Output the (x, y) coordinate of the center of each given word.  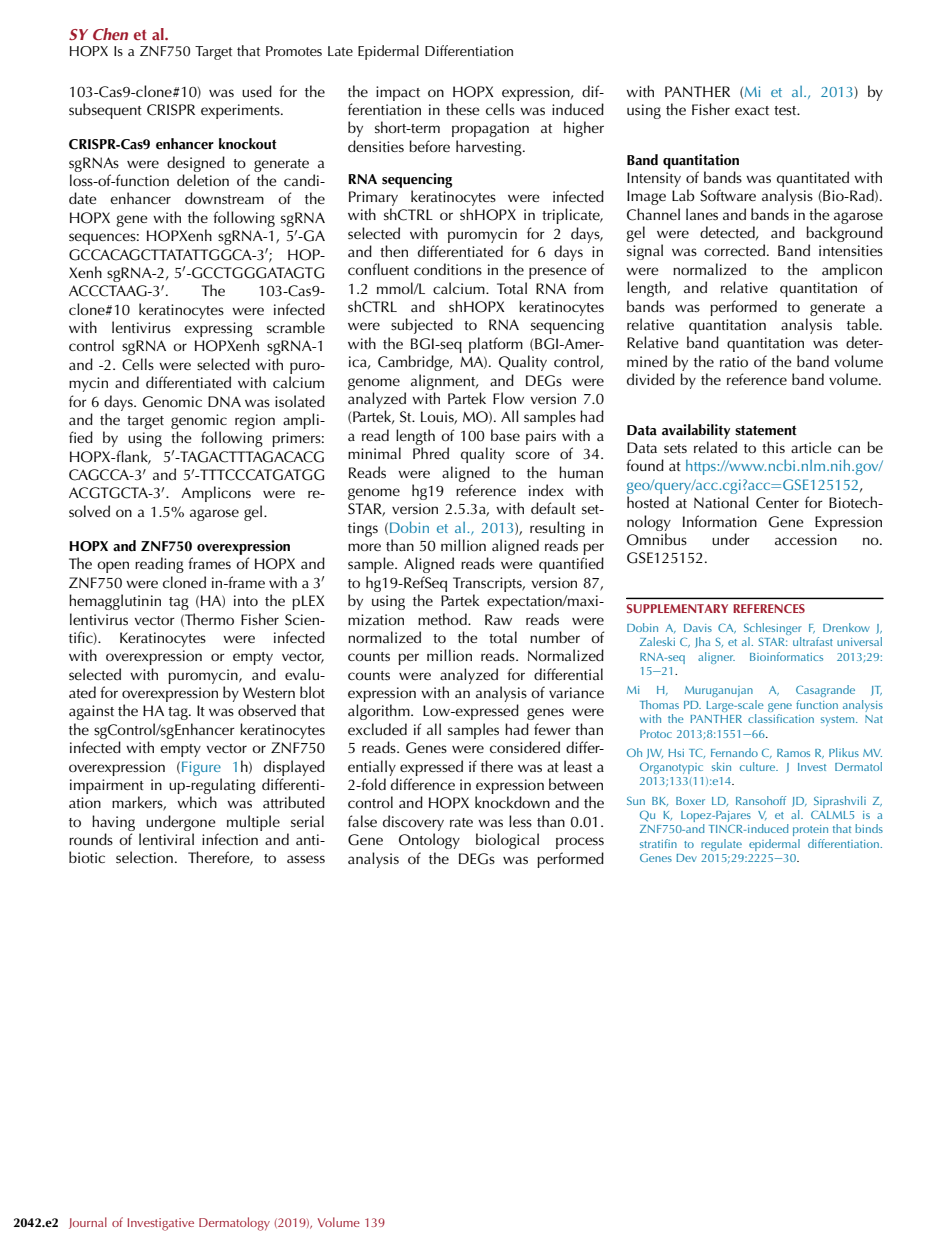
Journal (88, 1223)
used (257, 91)
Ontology (429, 841)
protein (810, 830)
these (463, 109)
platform (496, 345)
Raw (498, 619)
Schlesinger (773, 630)
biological (507, 841)
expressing (219, 331)
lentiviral (166, 839)
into (246, 600)
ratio (734, 361)
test (786, 111)
